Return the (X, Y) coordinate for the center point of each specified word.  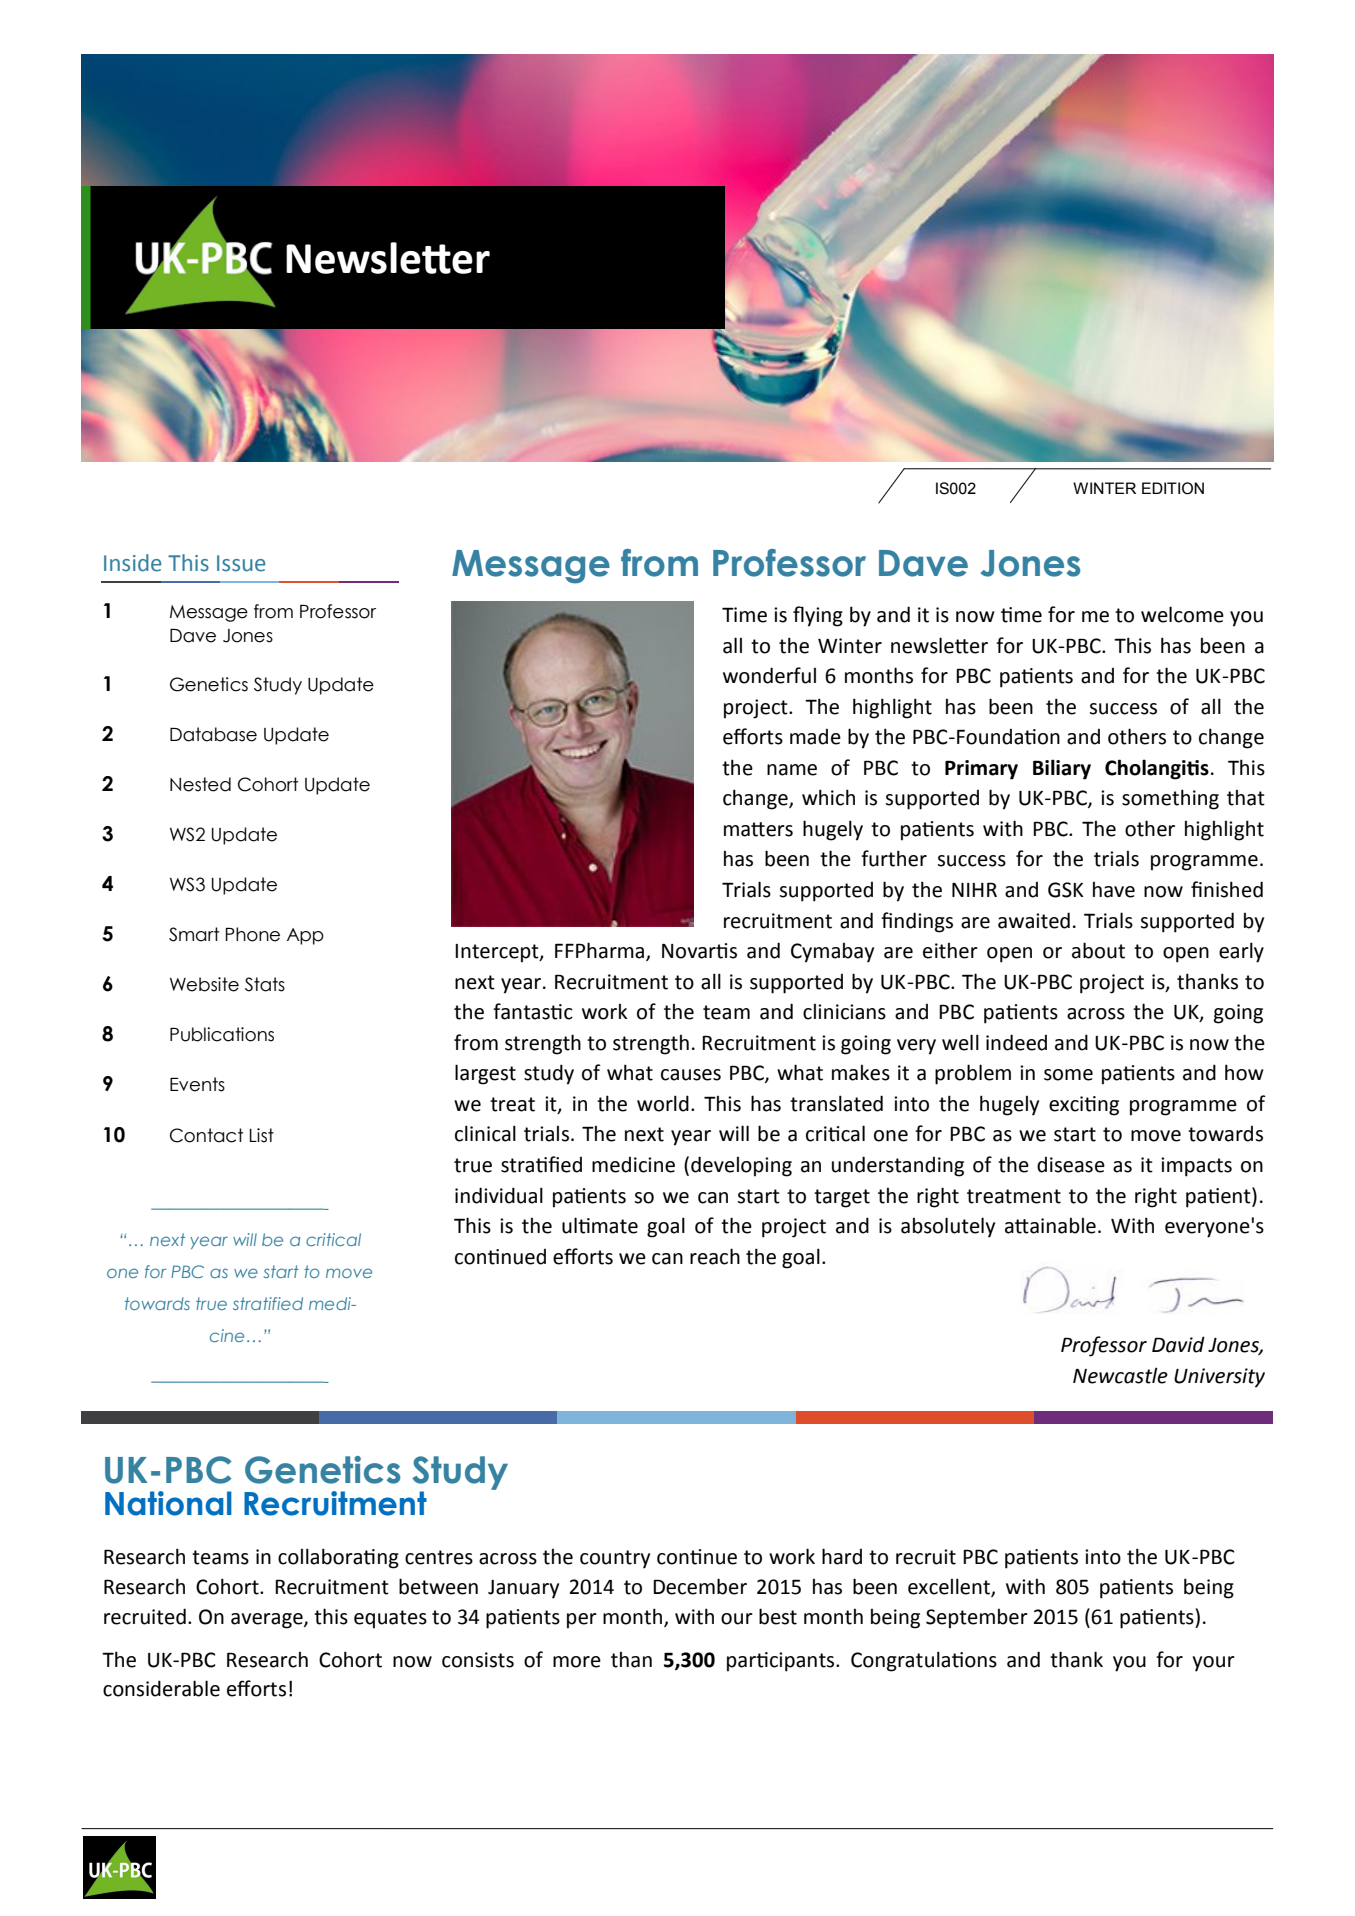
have (1114, 890)
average (268, 1621)
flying (818, 616)
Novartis (699, 951)
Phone (252, 934)
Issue (241, 563)
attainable (1050, 1226)
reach (715, 1256)
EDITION (1173, 488)
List (261, 1135)
